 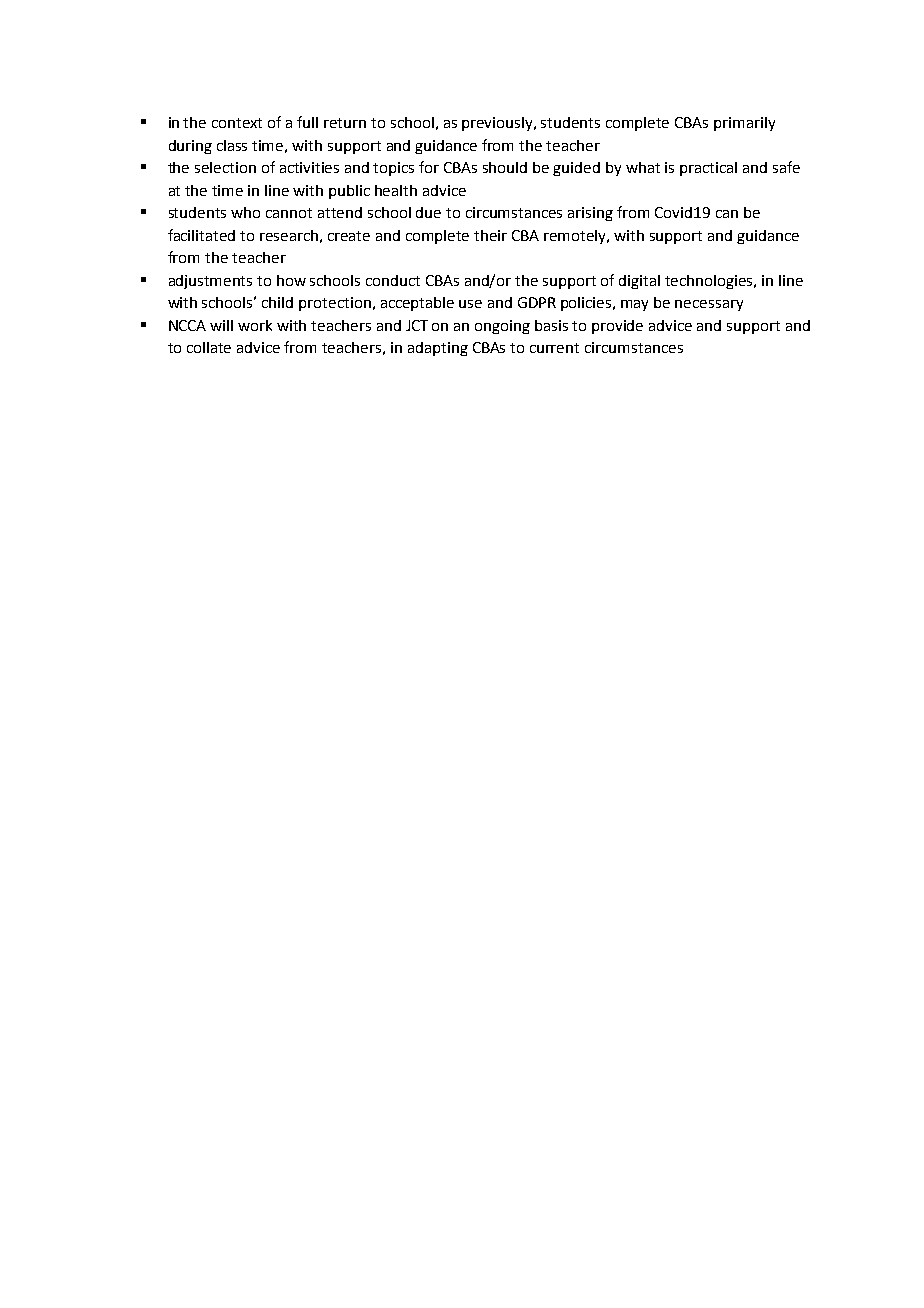 What do you see at coordinates (590, 214) in the screenshot?
I see `arising` at bounding box center [590, 214].
